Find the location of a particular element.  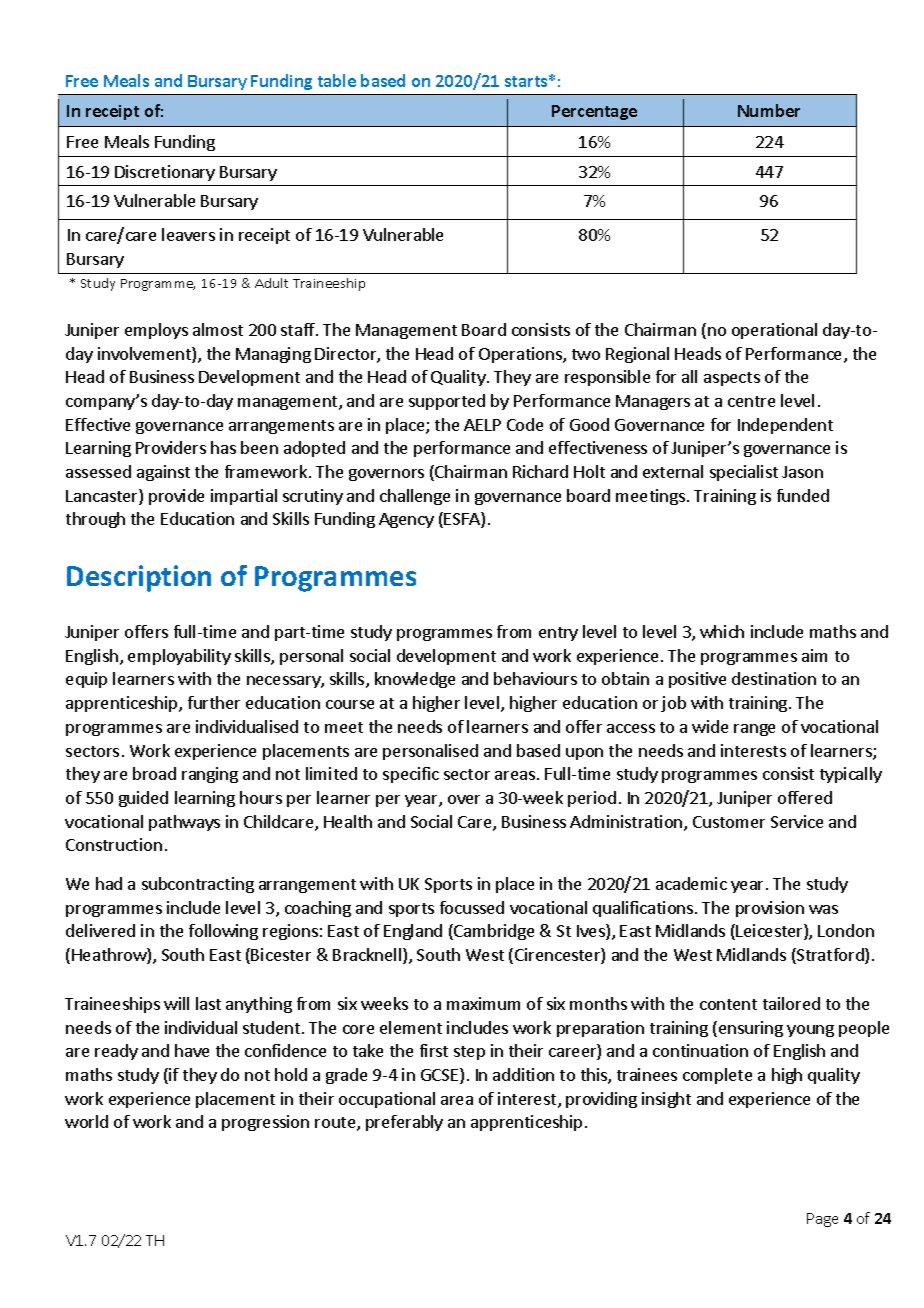

behaviours is located at coordinates (535, 678).
